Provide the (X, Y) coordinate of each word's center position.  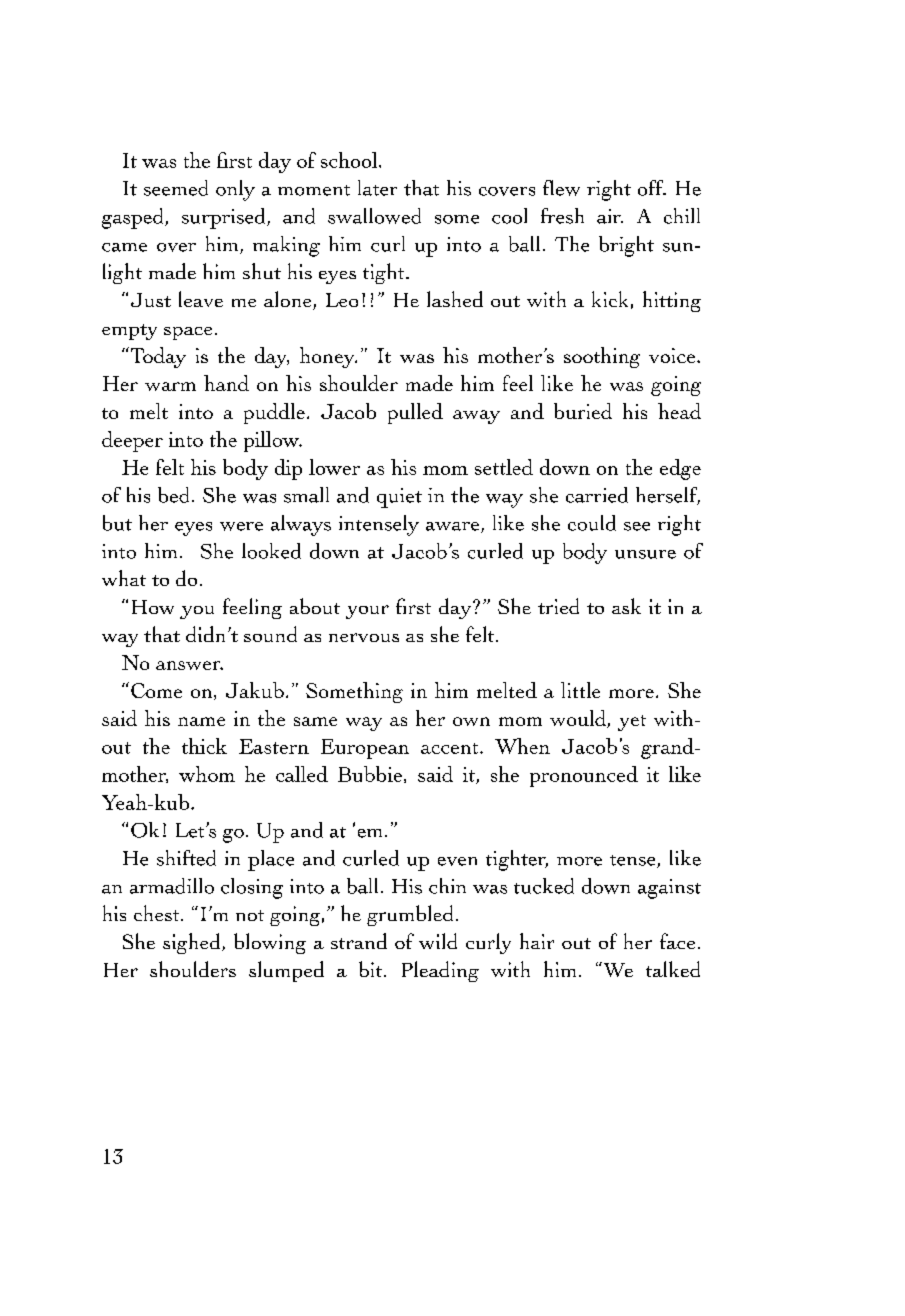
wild (438, 941)
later (377, 188)
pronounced (584, 776)
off (652, 188)
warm (170, 386)
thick (204, 746)
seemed (176, 188)
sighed (193, 943)
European (365, 749)
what (124, 578)
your (367, 612)
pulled (415, 413)
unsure (645, 554)
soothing (602, 357)
